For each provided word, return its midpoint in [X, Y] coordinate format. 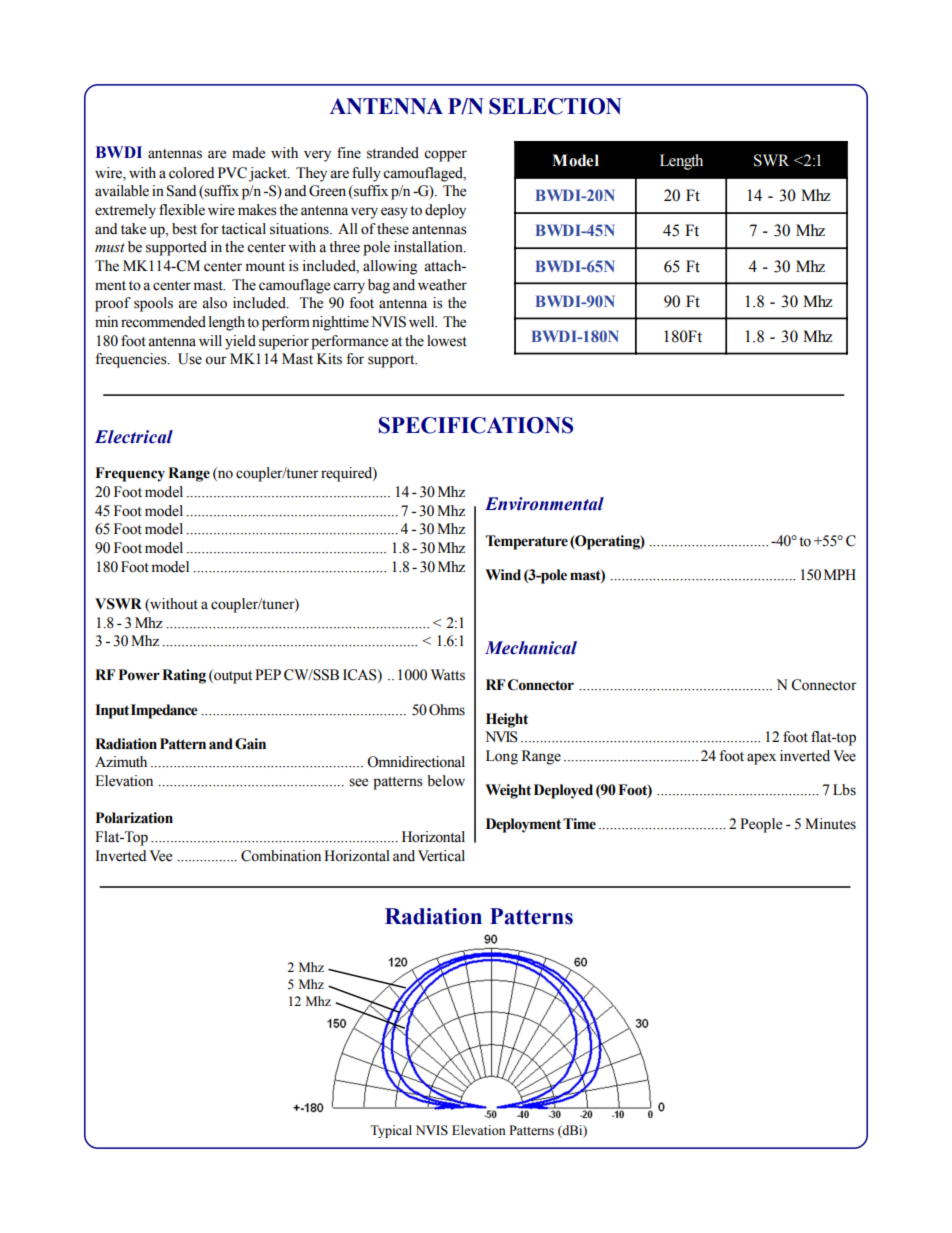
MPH [840, 574]
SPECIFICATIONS [476, 425]
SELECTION [555, 106]
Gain [250, 744]
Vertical [441, 856]
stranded [393, 153]
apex [761, 759]
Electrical [134, 437]
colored [191, 173]
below [446, 781]
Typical [391, 1131]
